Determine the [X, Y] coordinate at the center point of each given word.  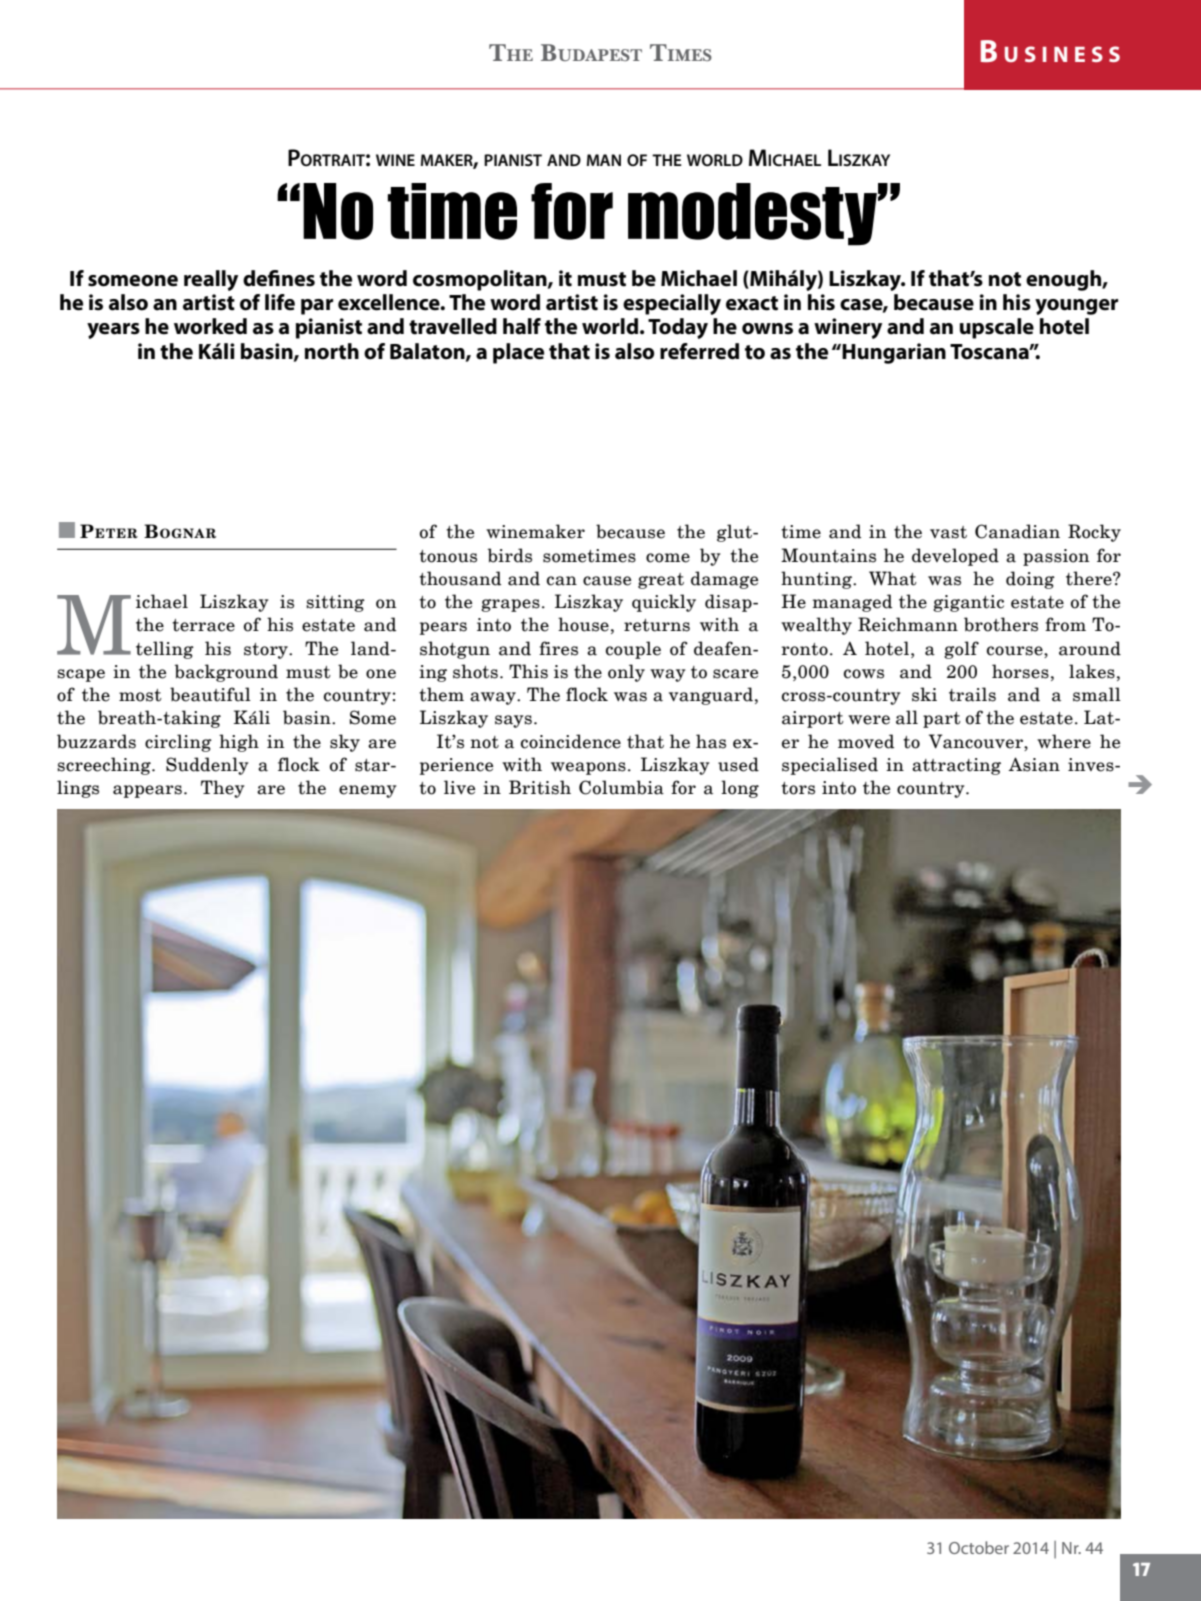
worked [210, 326]
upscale [997, 328]
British [540, 787]
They [223, 789]
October [979, 1547]
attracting [956, 766]
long [740, 789]
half [522, 326]
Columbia [621, 787]
